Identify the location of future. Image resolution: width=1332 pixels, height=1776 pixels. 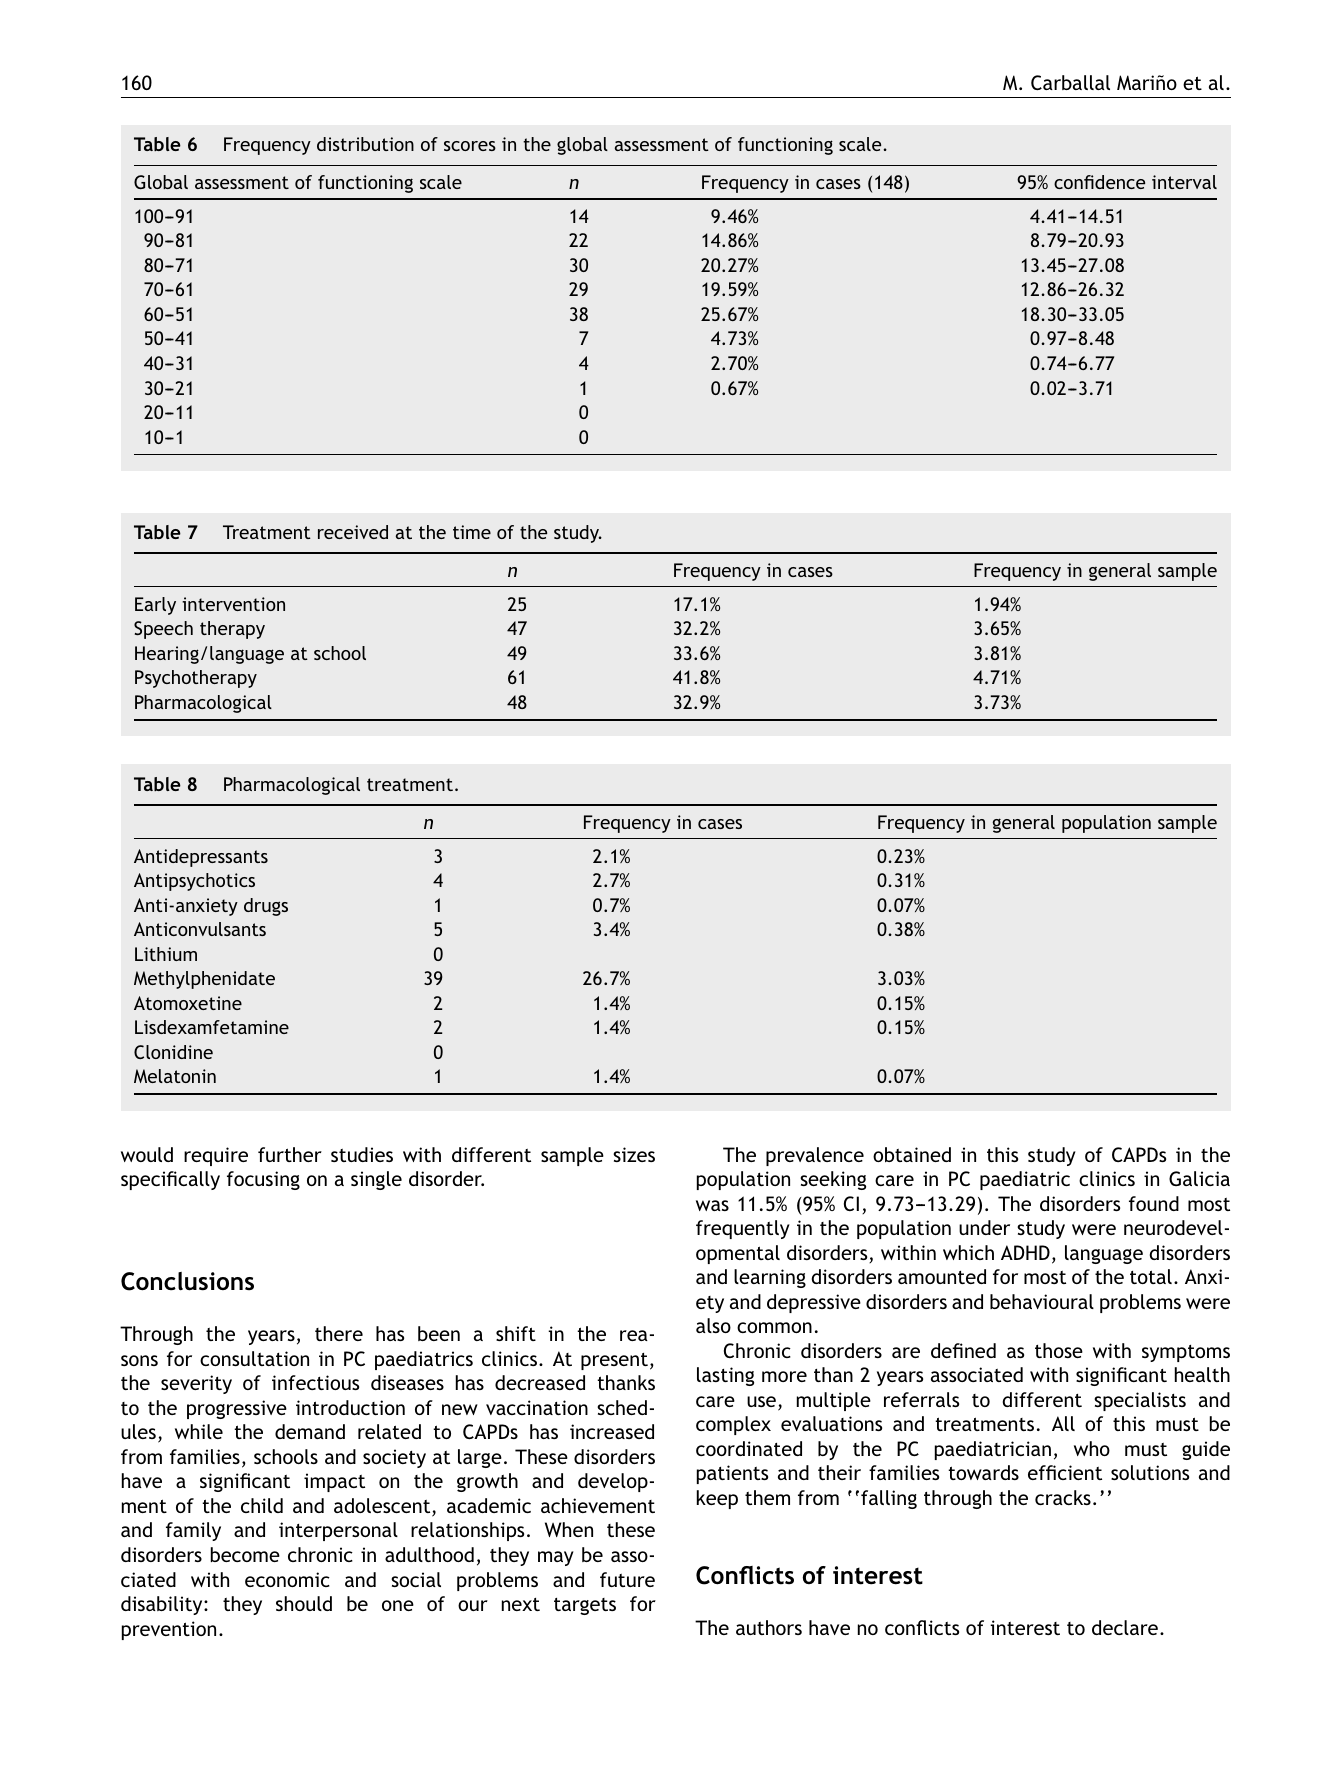
(627, 1579).
